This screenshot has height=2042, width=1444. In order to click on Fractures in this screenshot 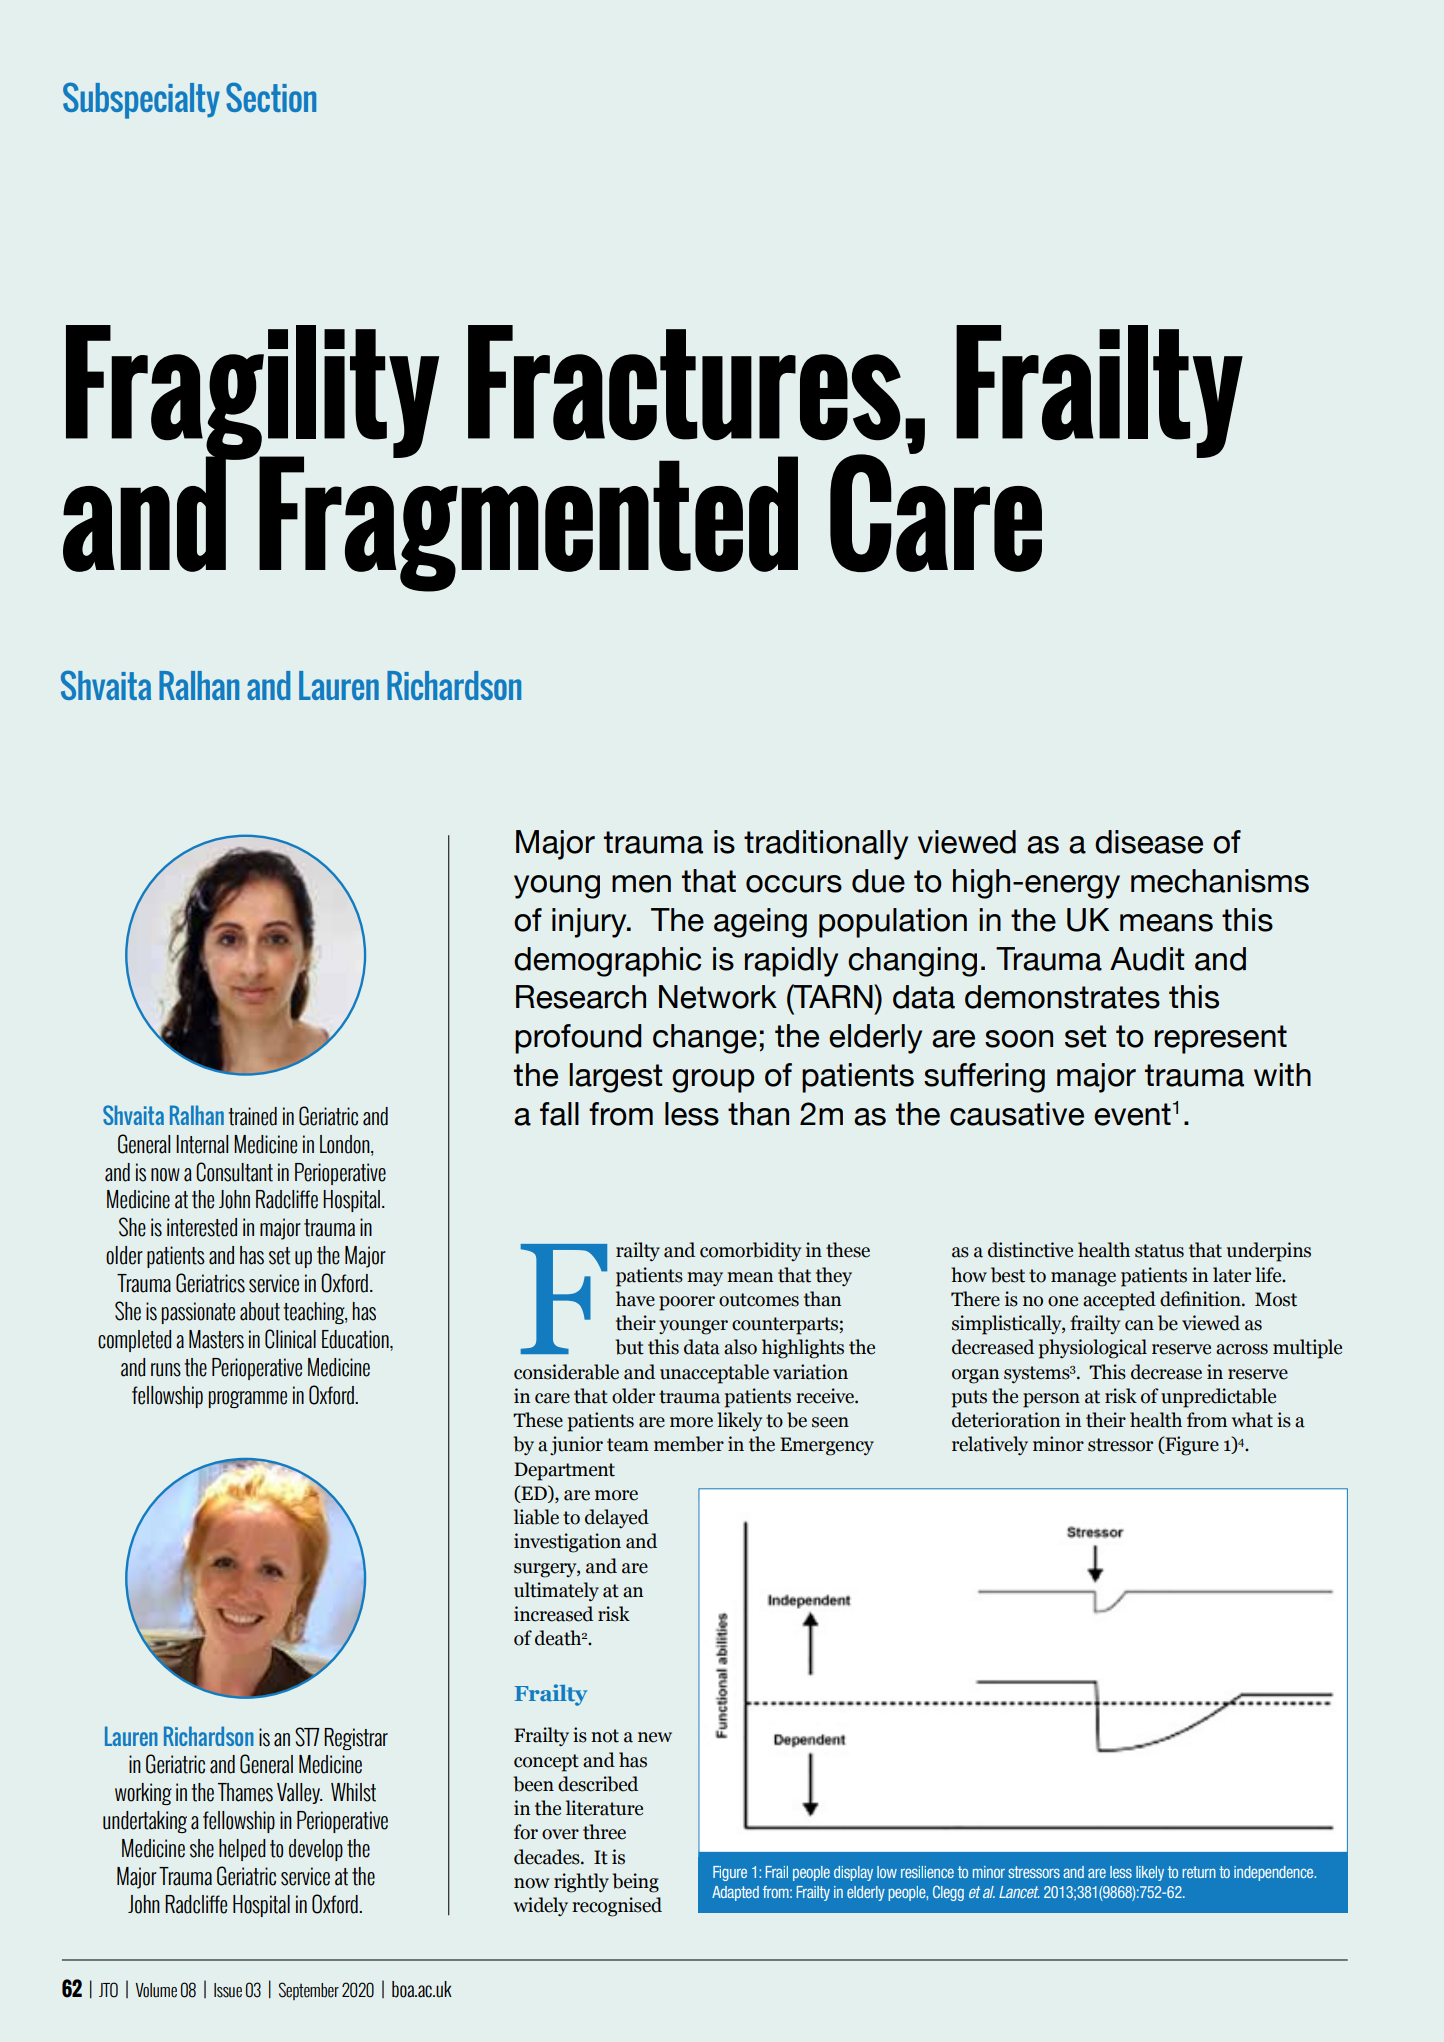, I will do `click(684, 383)`.
